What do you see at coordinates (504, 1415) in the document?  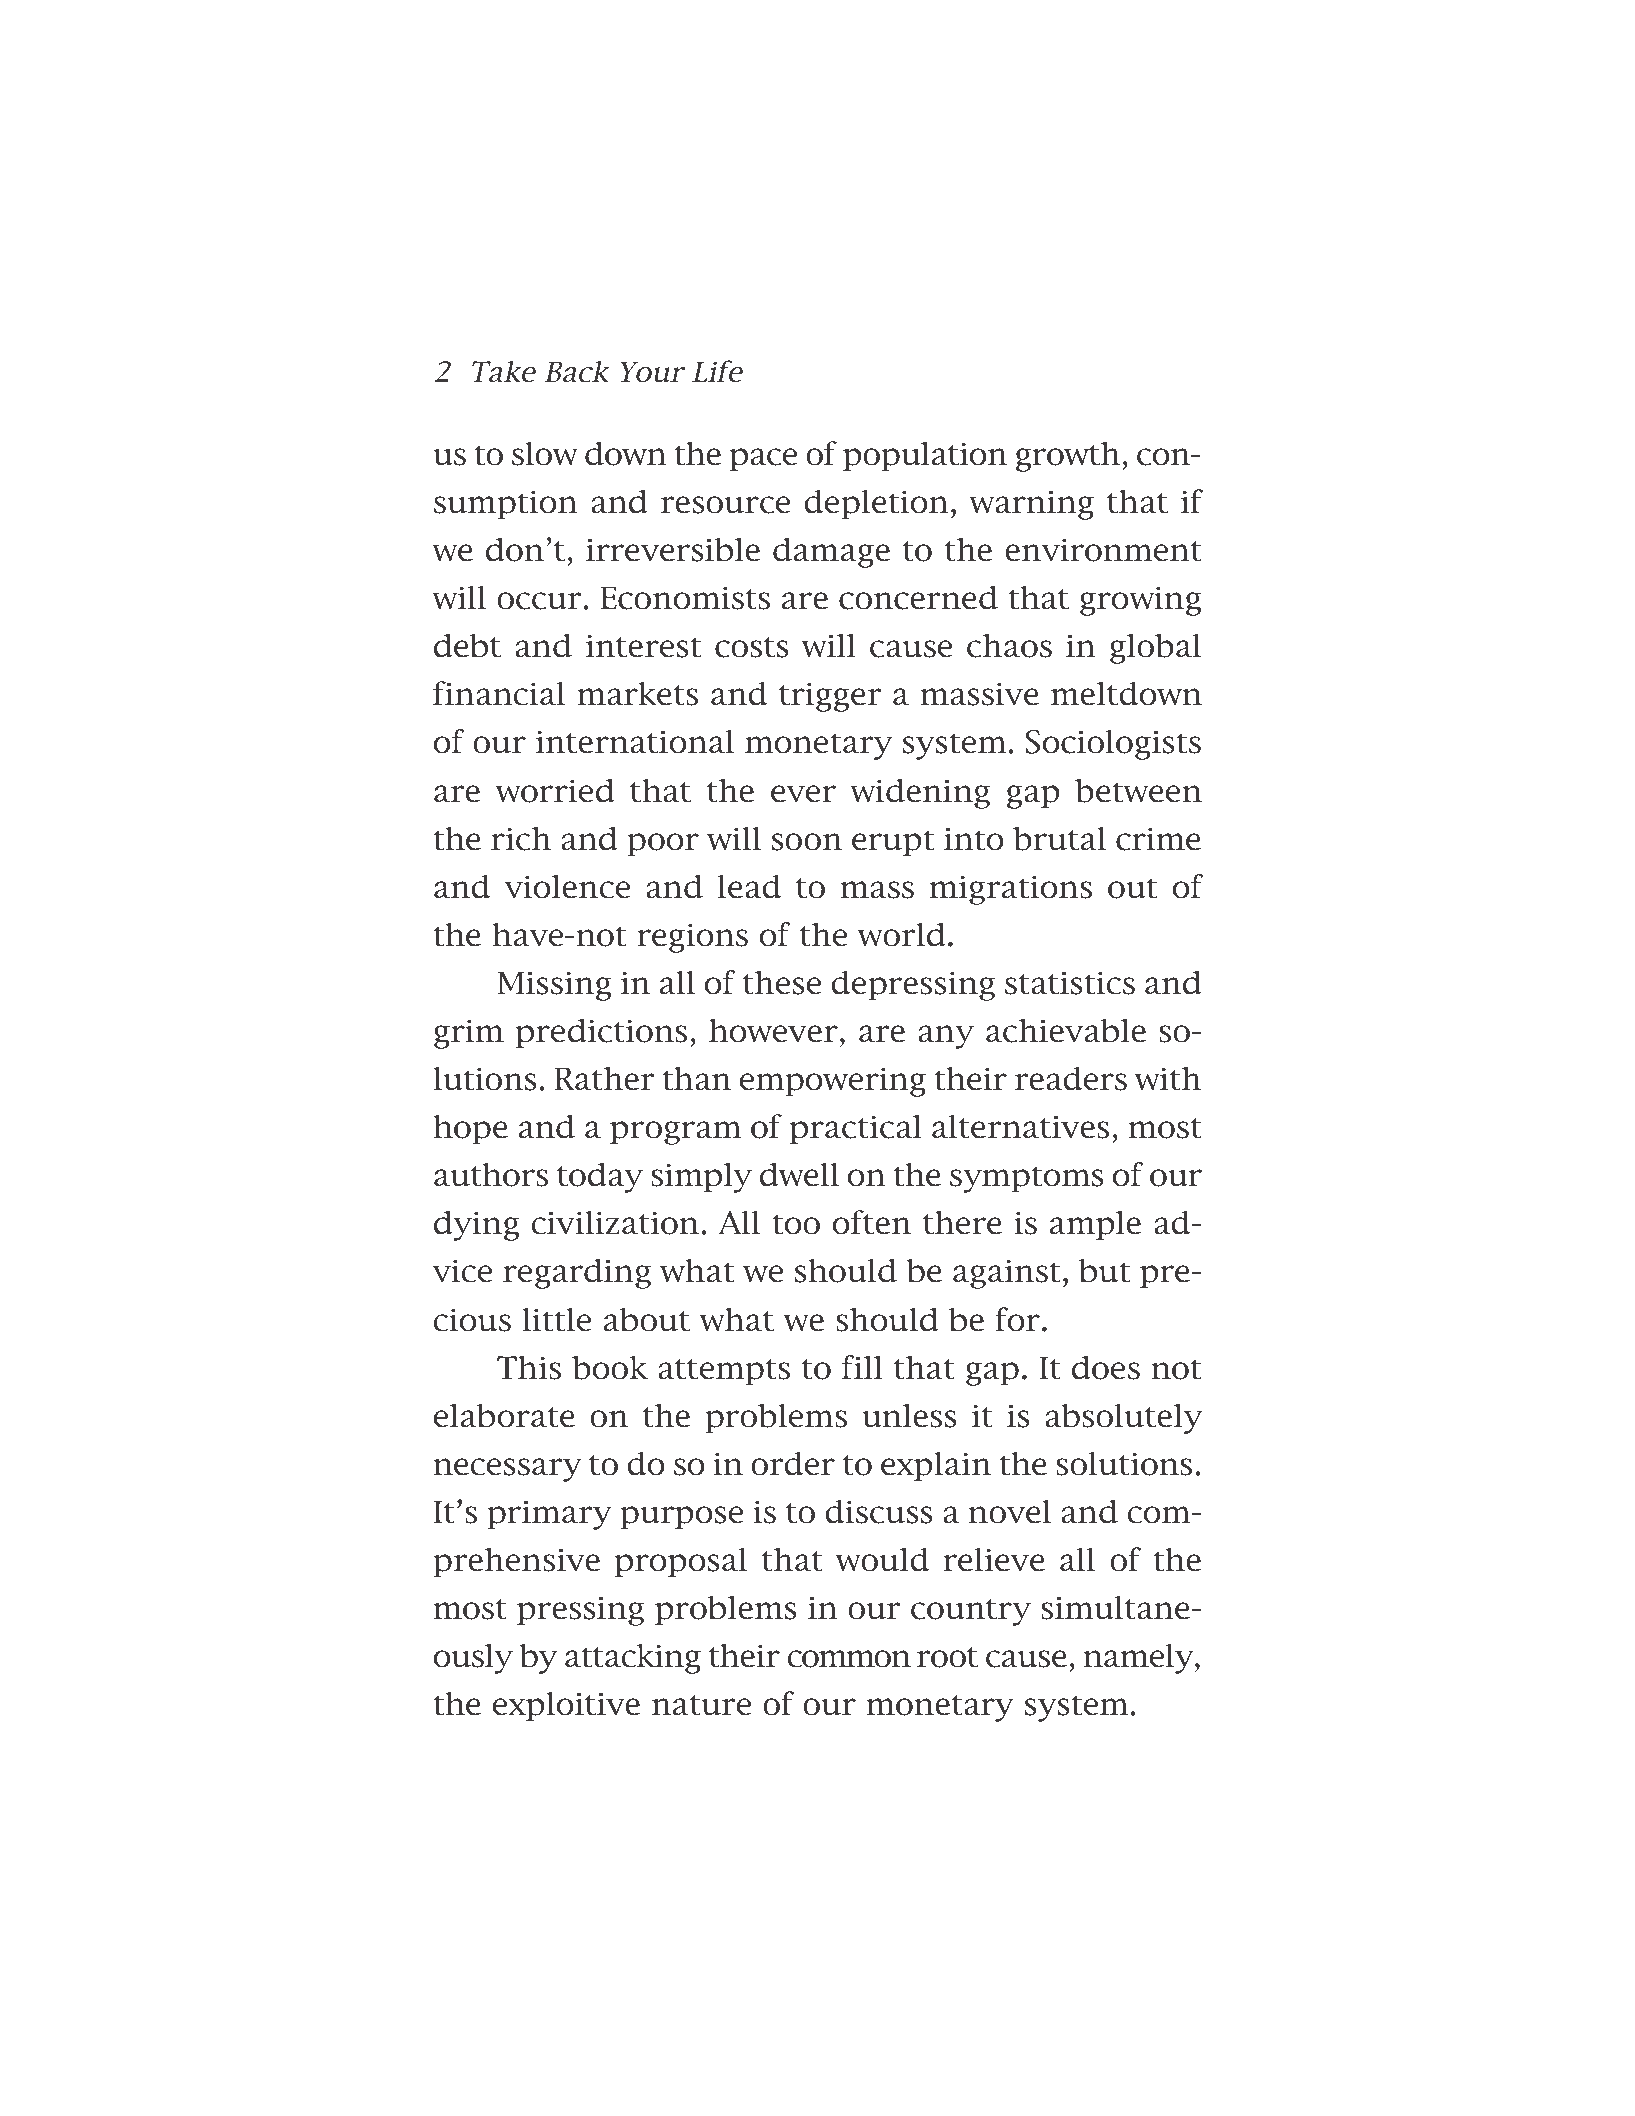 I see `elaborate` at bounding box center [504, 1415].
